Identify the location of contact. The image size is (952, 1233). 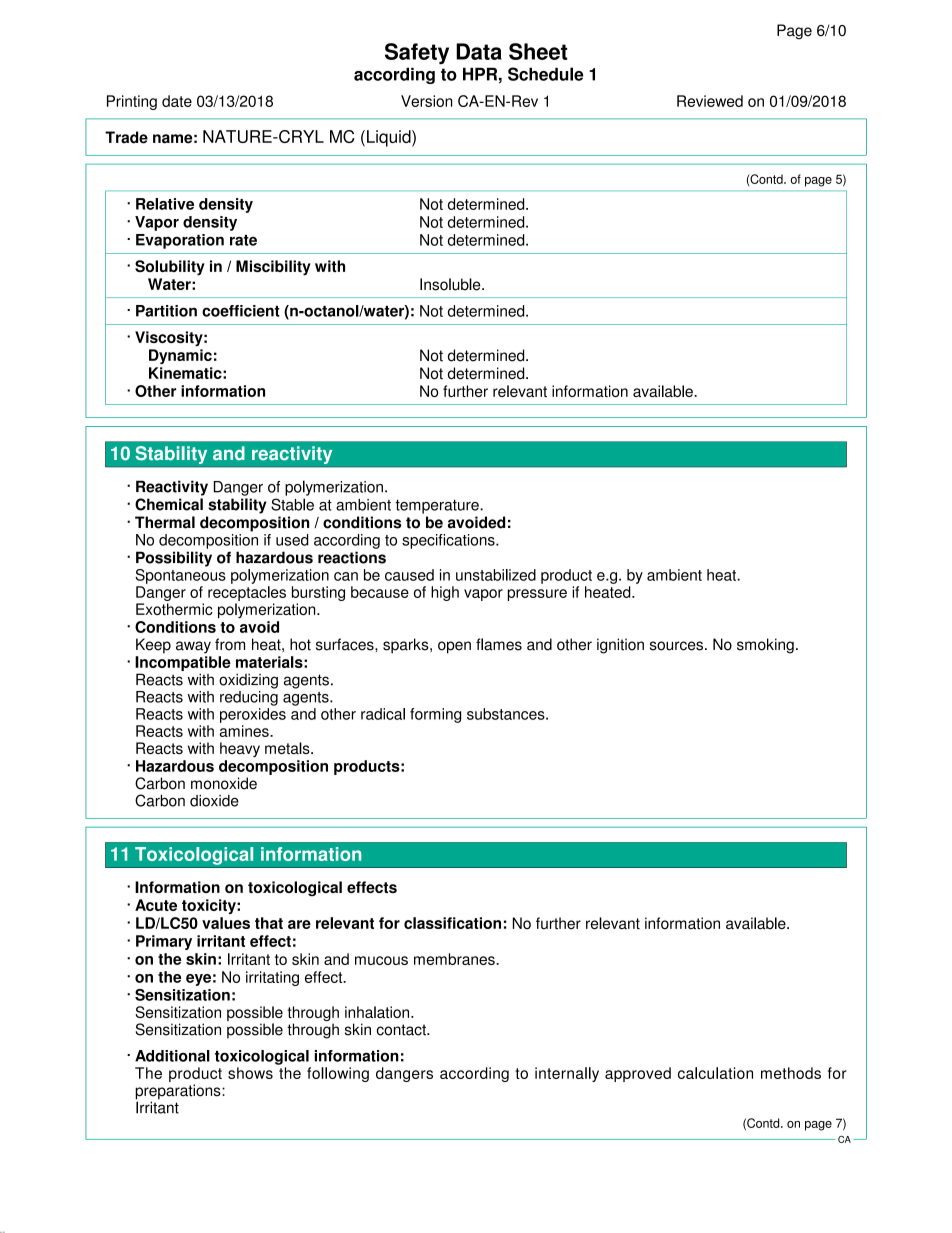
(402, 1030).
